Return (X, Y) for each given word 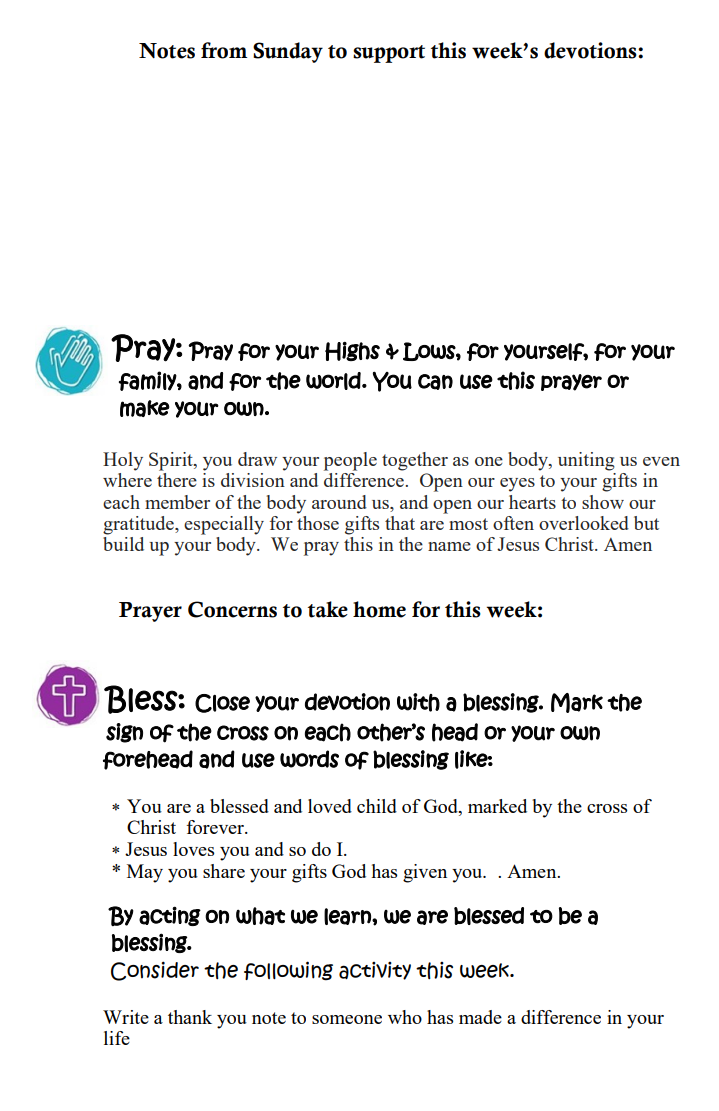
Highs (352, 351)
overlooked (584, 523)
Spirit (172, 461)
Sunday (288, 52)
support (389, 54)
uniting (586, 461)
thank (190, 1017)
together (415, 461)
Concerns (232, 609)
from (224, 50)
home (379, 609)
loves (193, 849)
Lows (430, 351)
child (377, 806)
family (148, 381)
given (425, 873)
